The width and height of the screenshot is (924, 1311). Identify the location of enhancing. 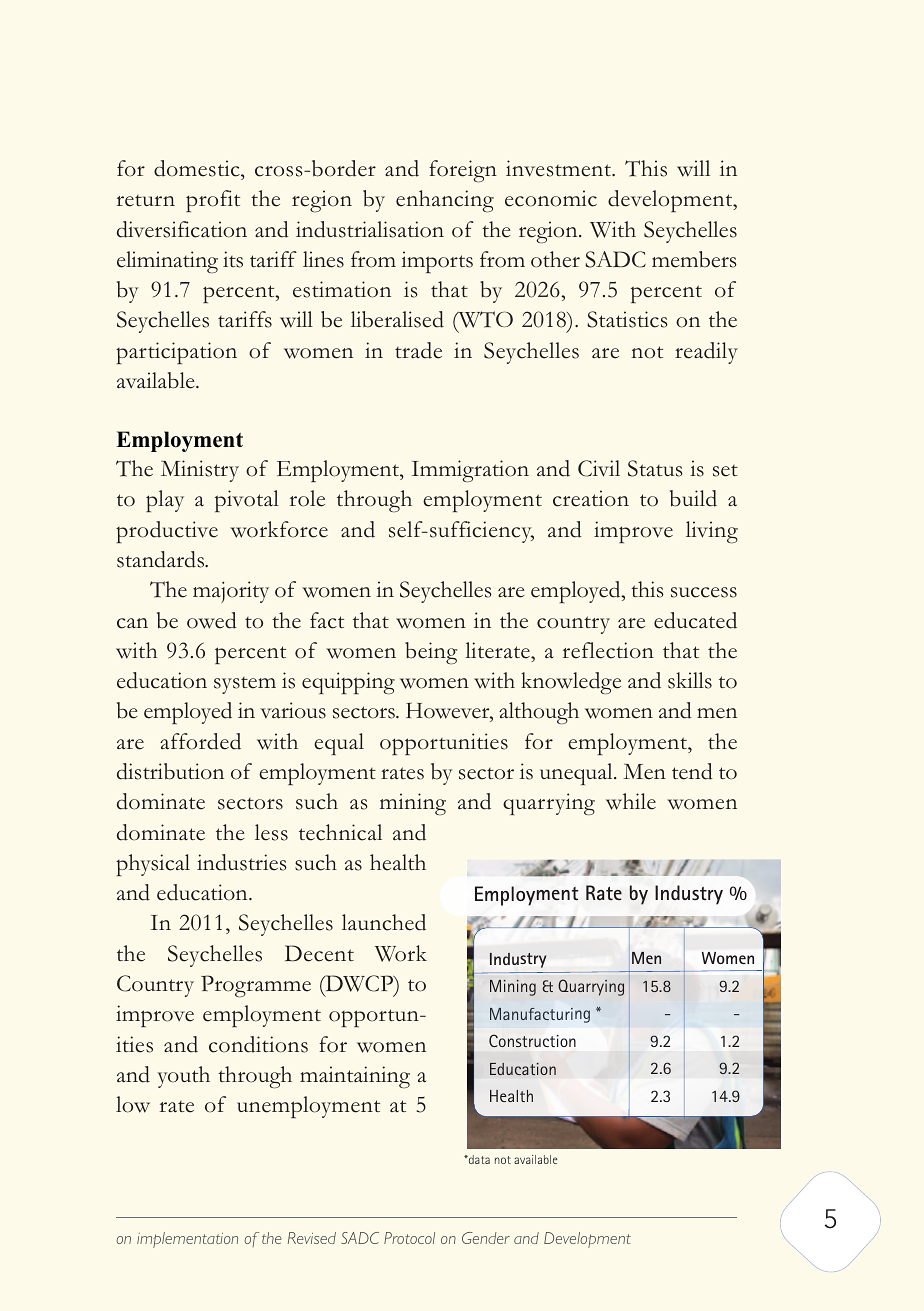
(445, 201).
